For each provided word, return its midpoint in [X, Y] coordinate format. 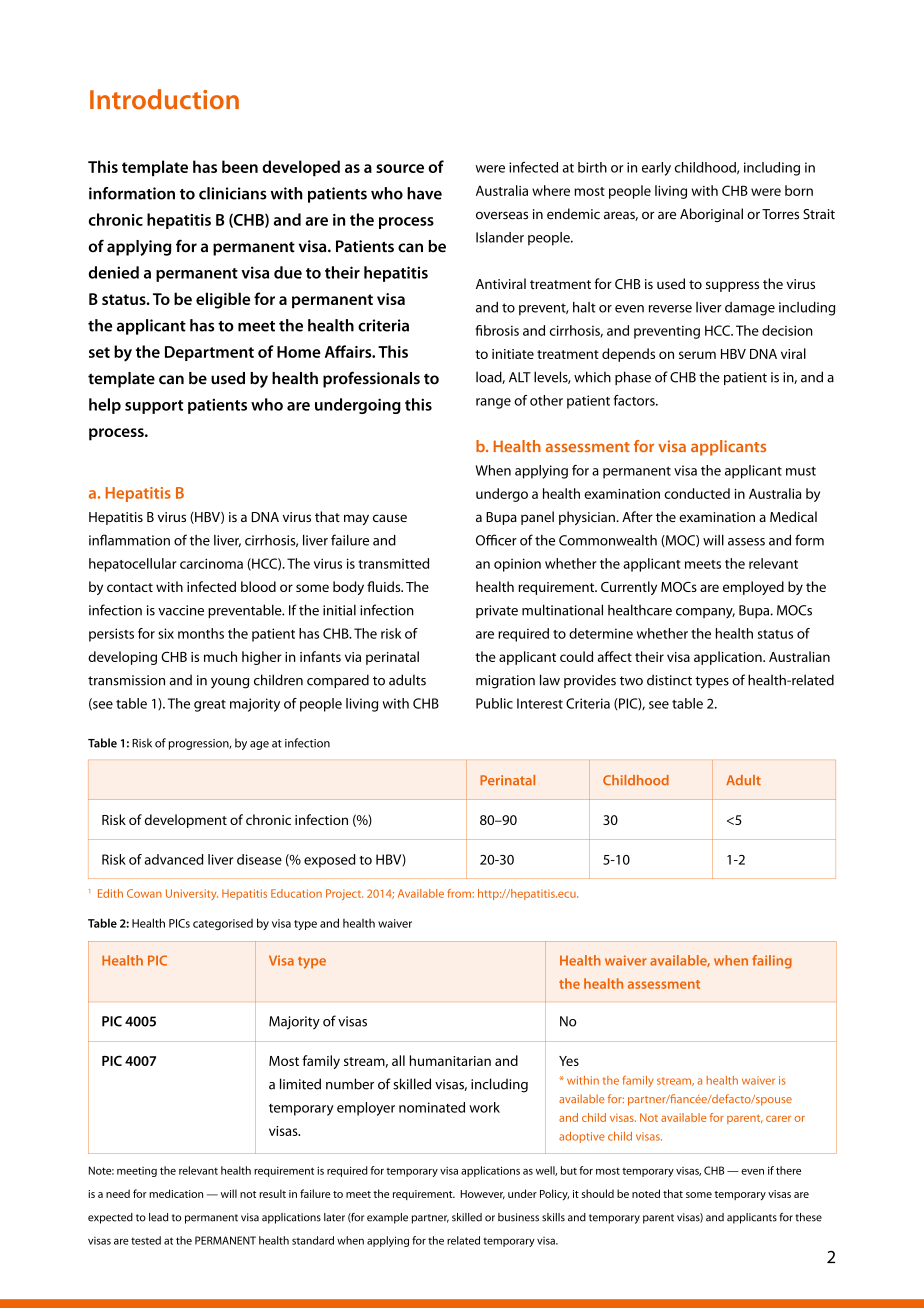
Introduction [164, 99]
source [400, 168]
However [482, 1194]
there [788, 1170]
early [656, 169]
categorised [223, 924]
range [493, 403]
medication [176, 1193]
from [460, 893]
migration [505, 682]
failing [772, 962]
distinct [669, 680]
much [220, 656]
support [154, 407]
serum [697, 355]
